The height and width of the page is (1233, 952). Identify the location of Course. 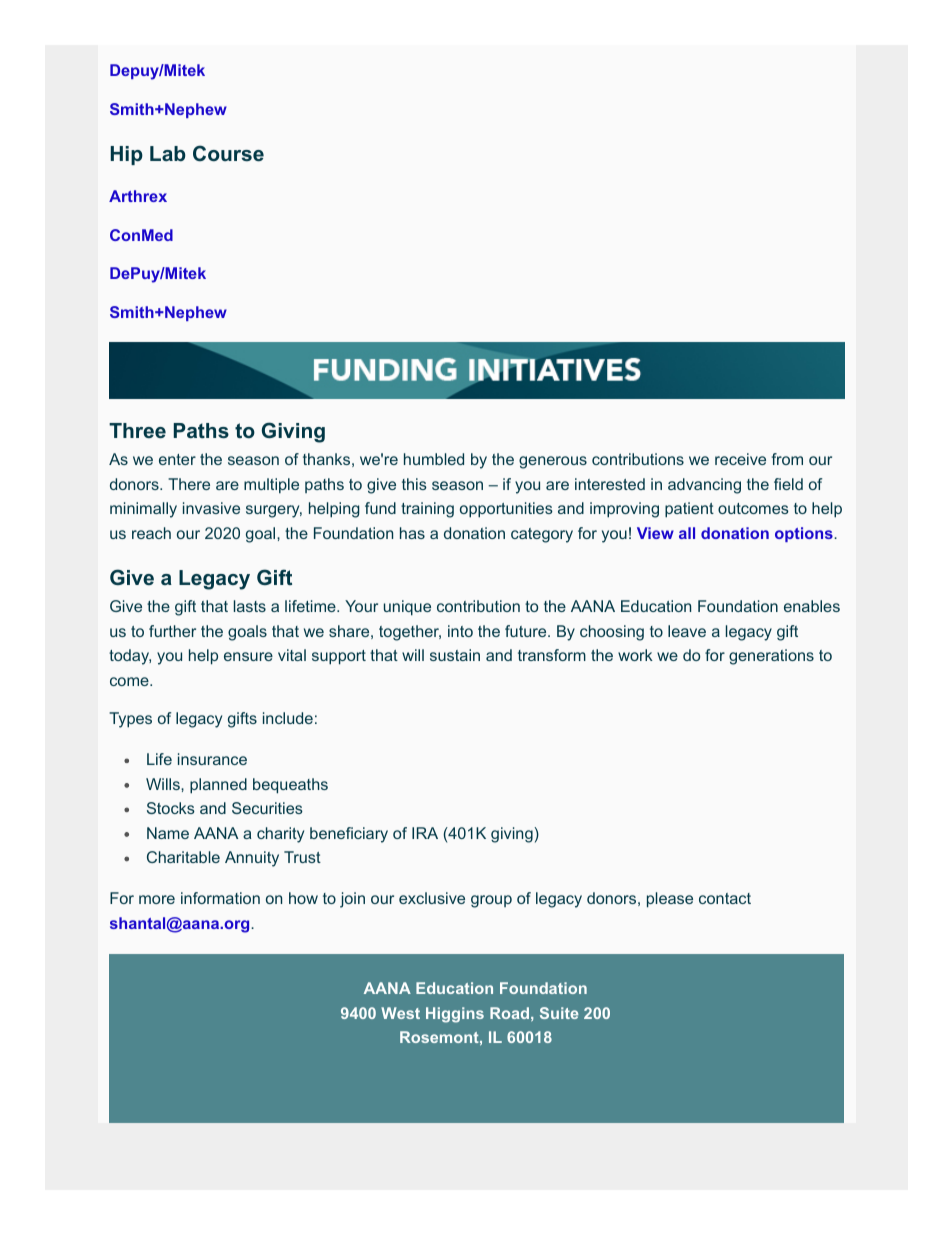
(228, 153).
